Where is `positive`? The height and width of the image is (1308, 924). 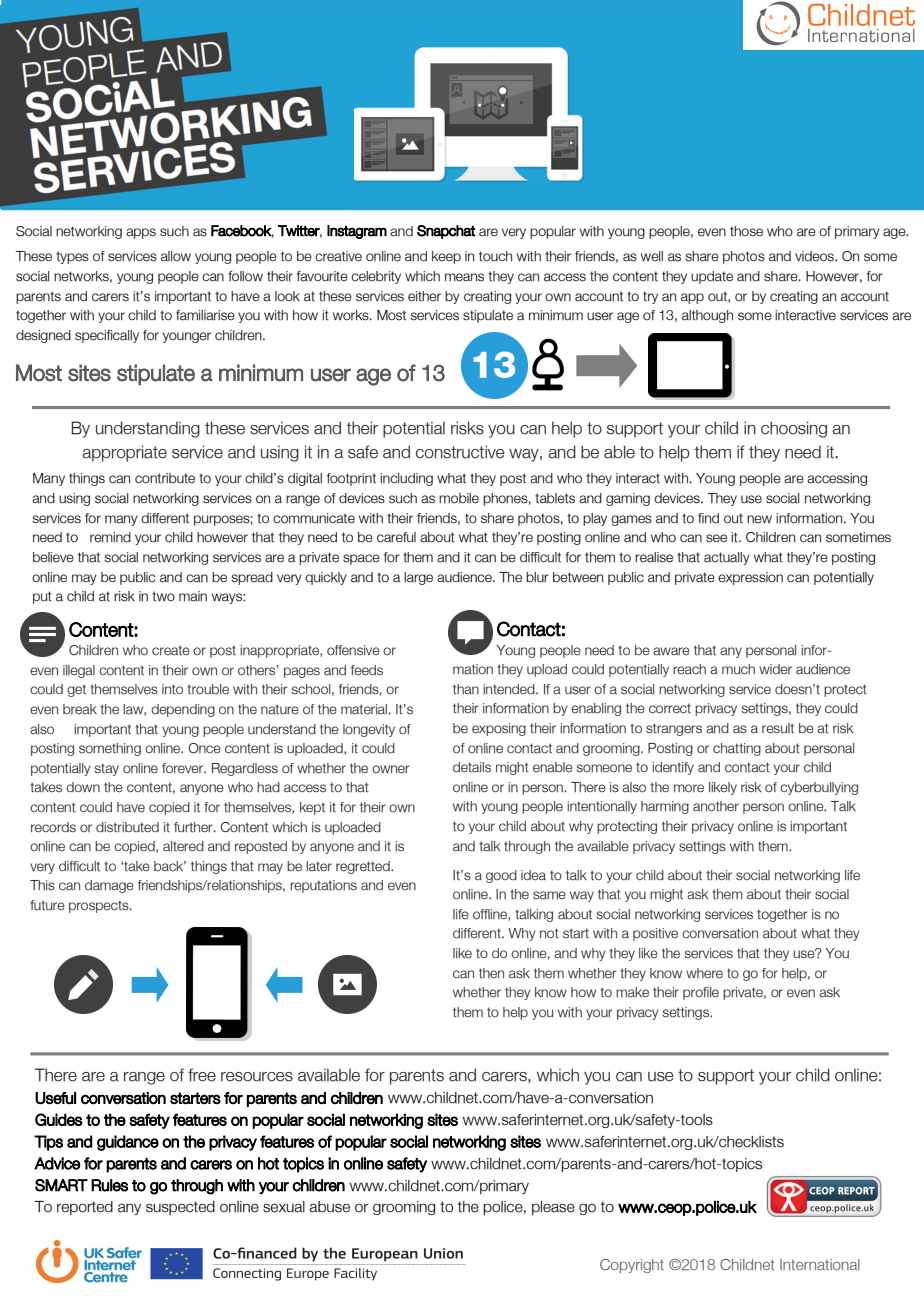 positive is located at coordinates (655, 934).
